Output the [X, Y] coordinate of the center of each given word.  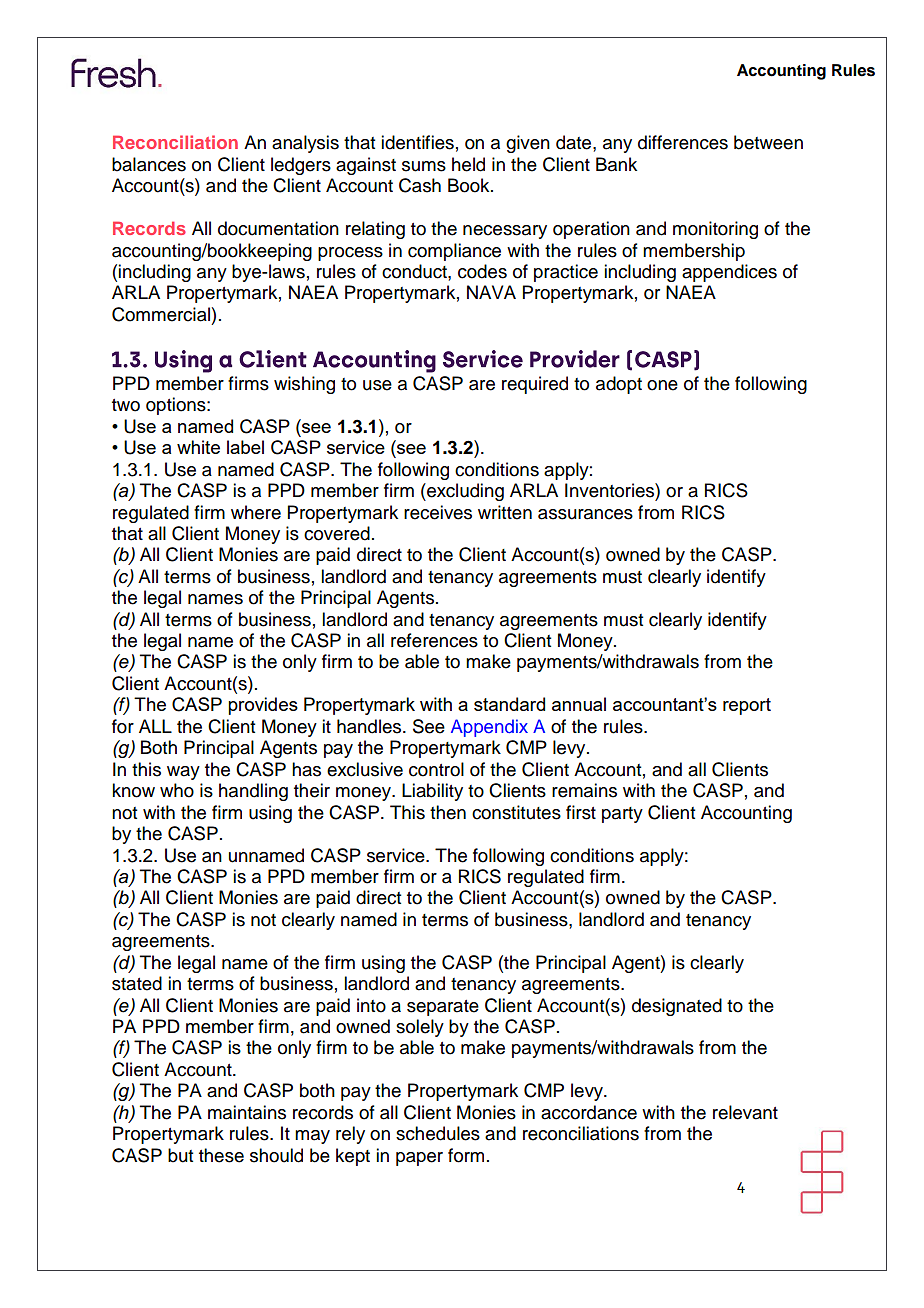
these [221, 1155]
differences [683, 142]
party [622, 815]
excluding [464, 492]
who [177, 790]
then [448, 812]
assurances [585, 514]
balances [149, 164]
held [468, 164]
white [198, 447]
